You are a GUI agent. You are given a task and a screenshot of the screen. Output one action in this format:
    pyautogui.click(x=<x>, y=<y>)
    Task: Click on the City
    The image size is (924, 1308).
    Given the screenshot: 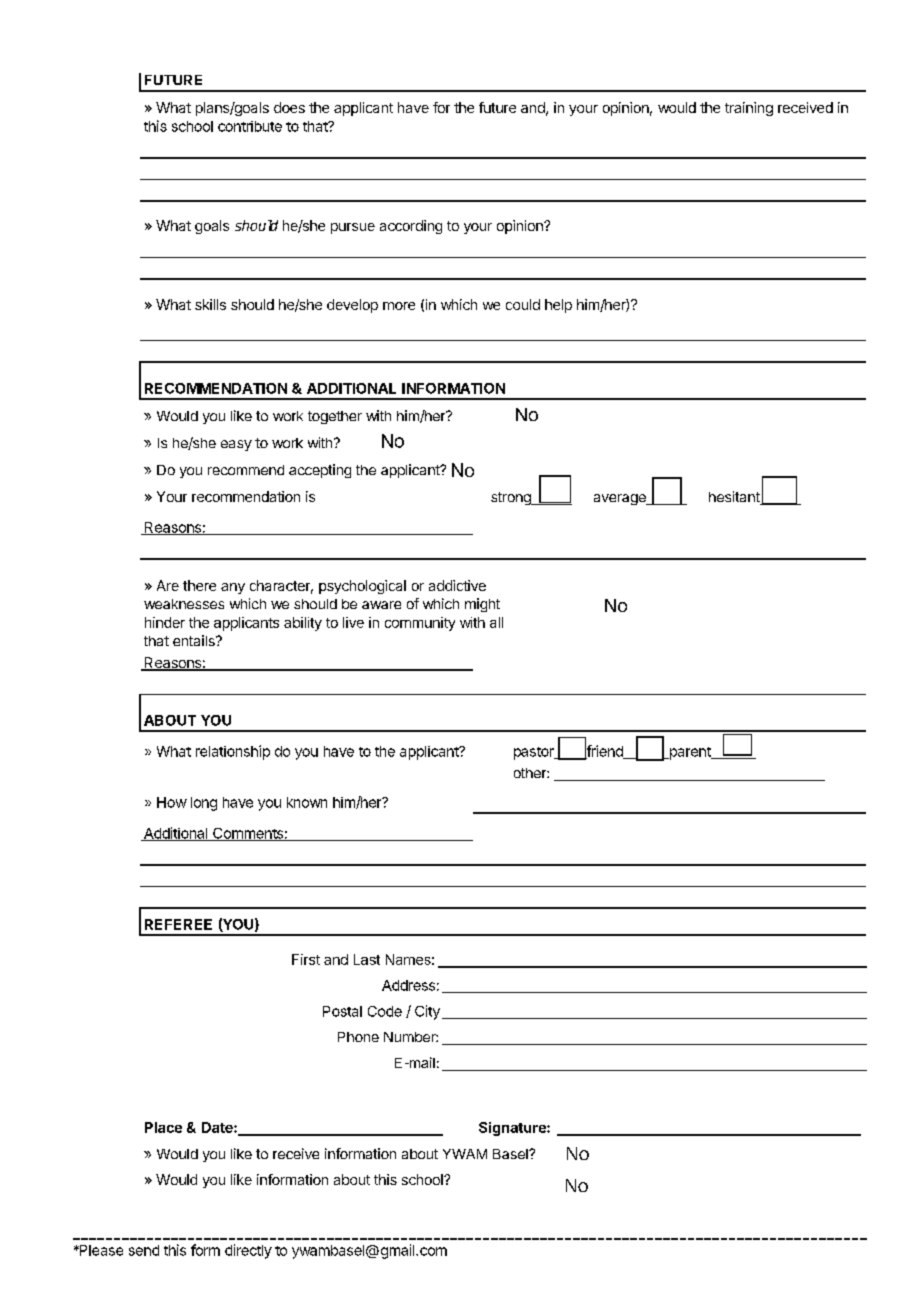 What is the action you would take?
    pyautogui.click(x=427, y=1012)
